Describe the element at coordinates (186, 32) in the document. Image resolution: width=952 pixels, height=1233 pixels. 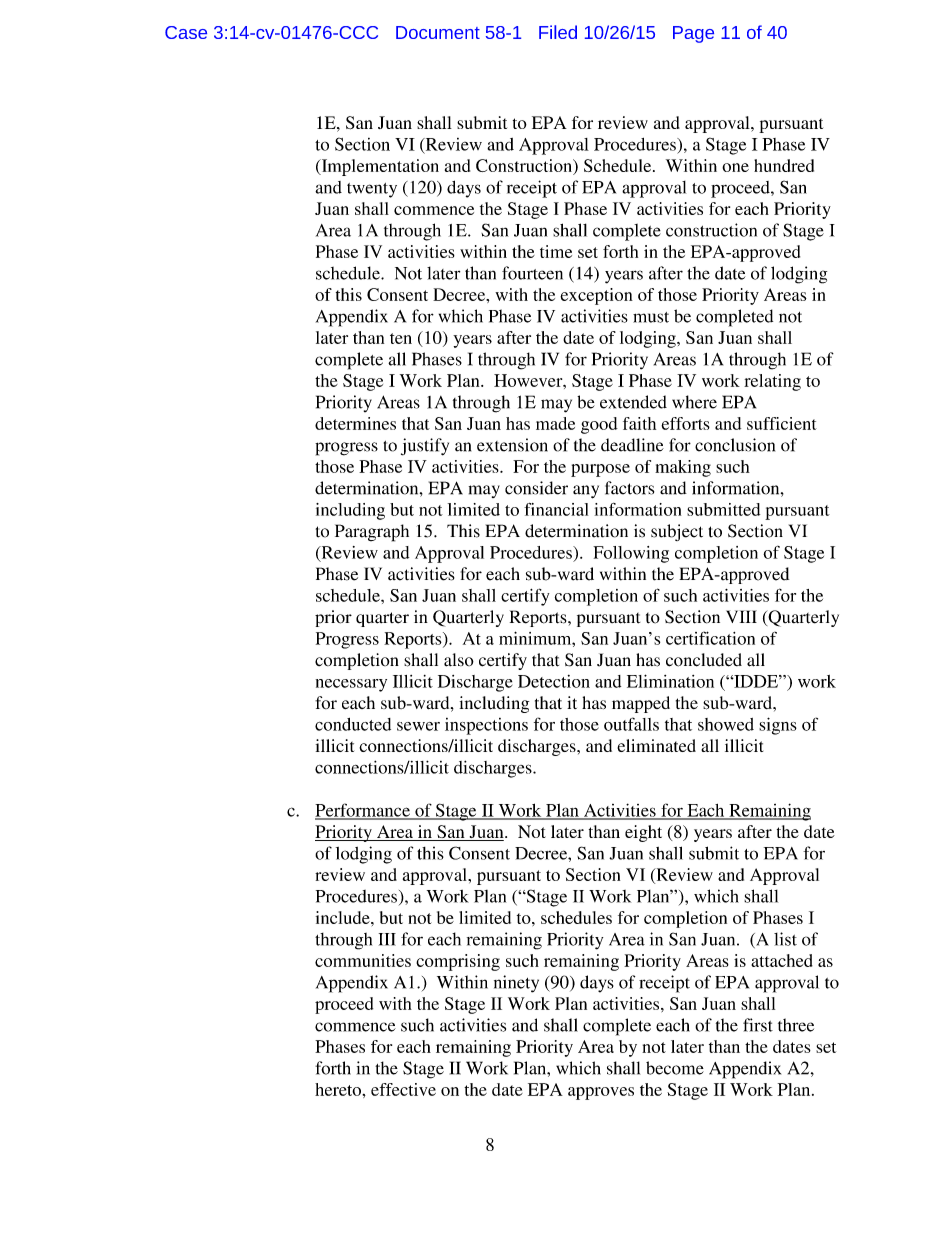
I see `Case` at that location.
